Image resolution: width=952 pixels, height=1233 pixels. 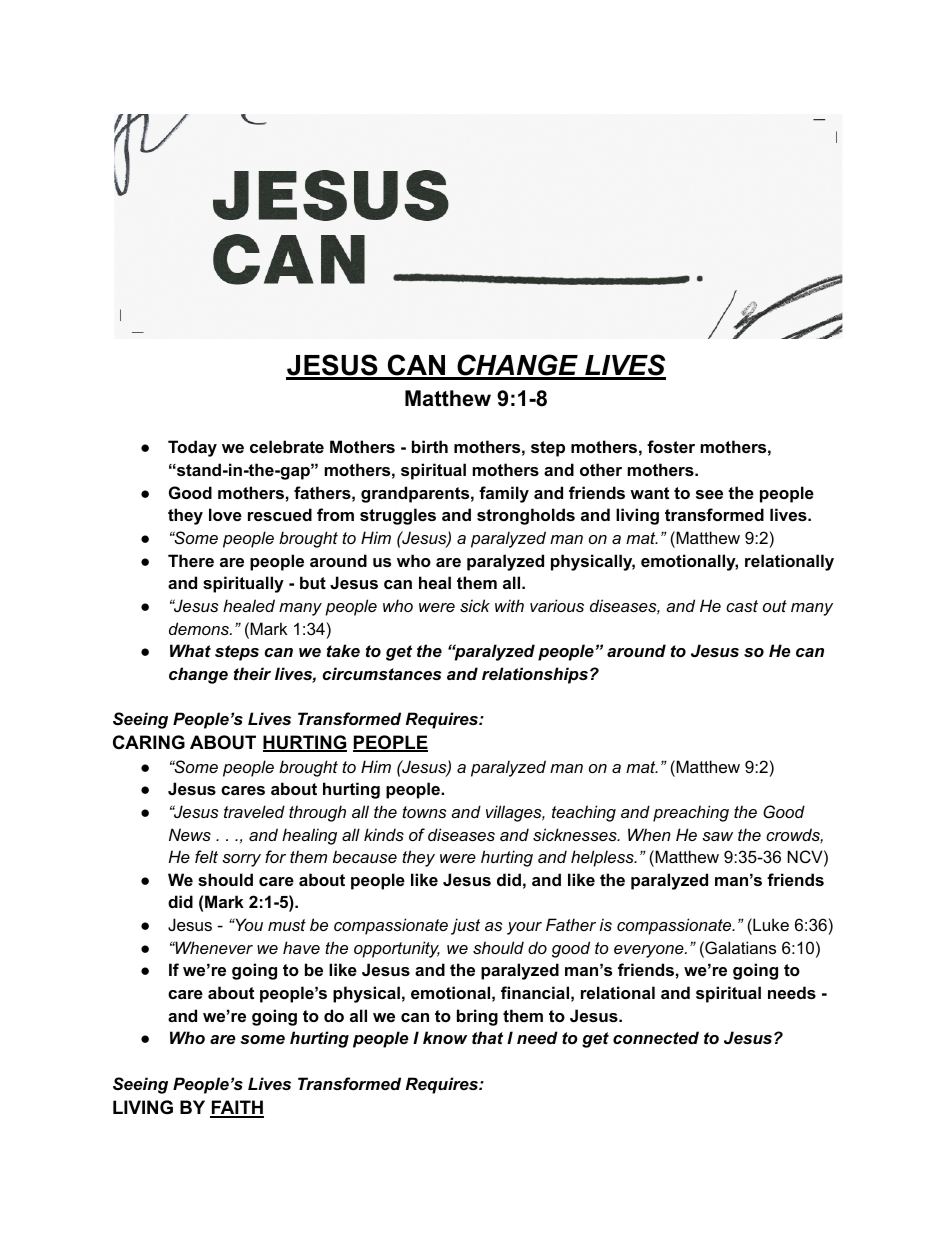 I want to click on connected, so click(x=656, y=1037).
